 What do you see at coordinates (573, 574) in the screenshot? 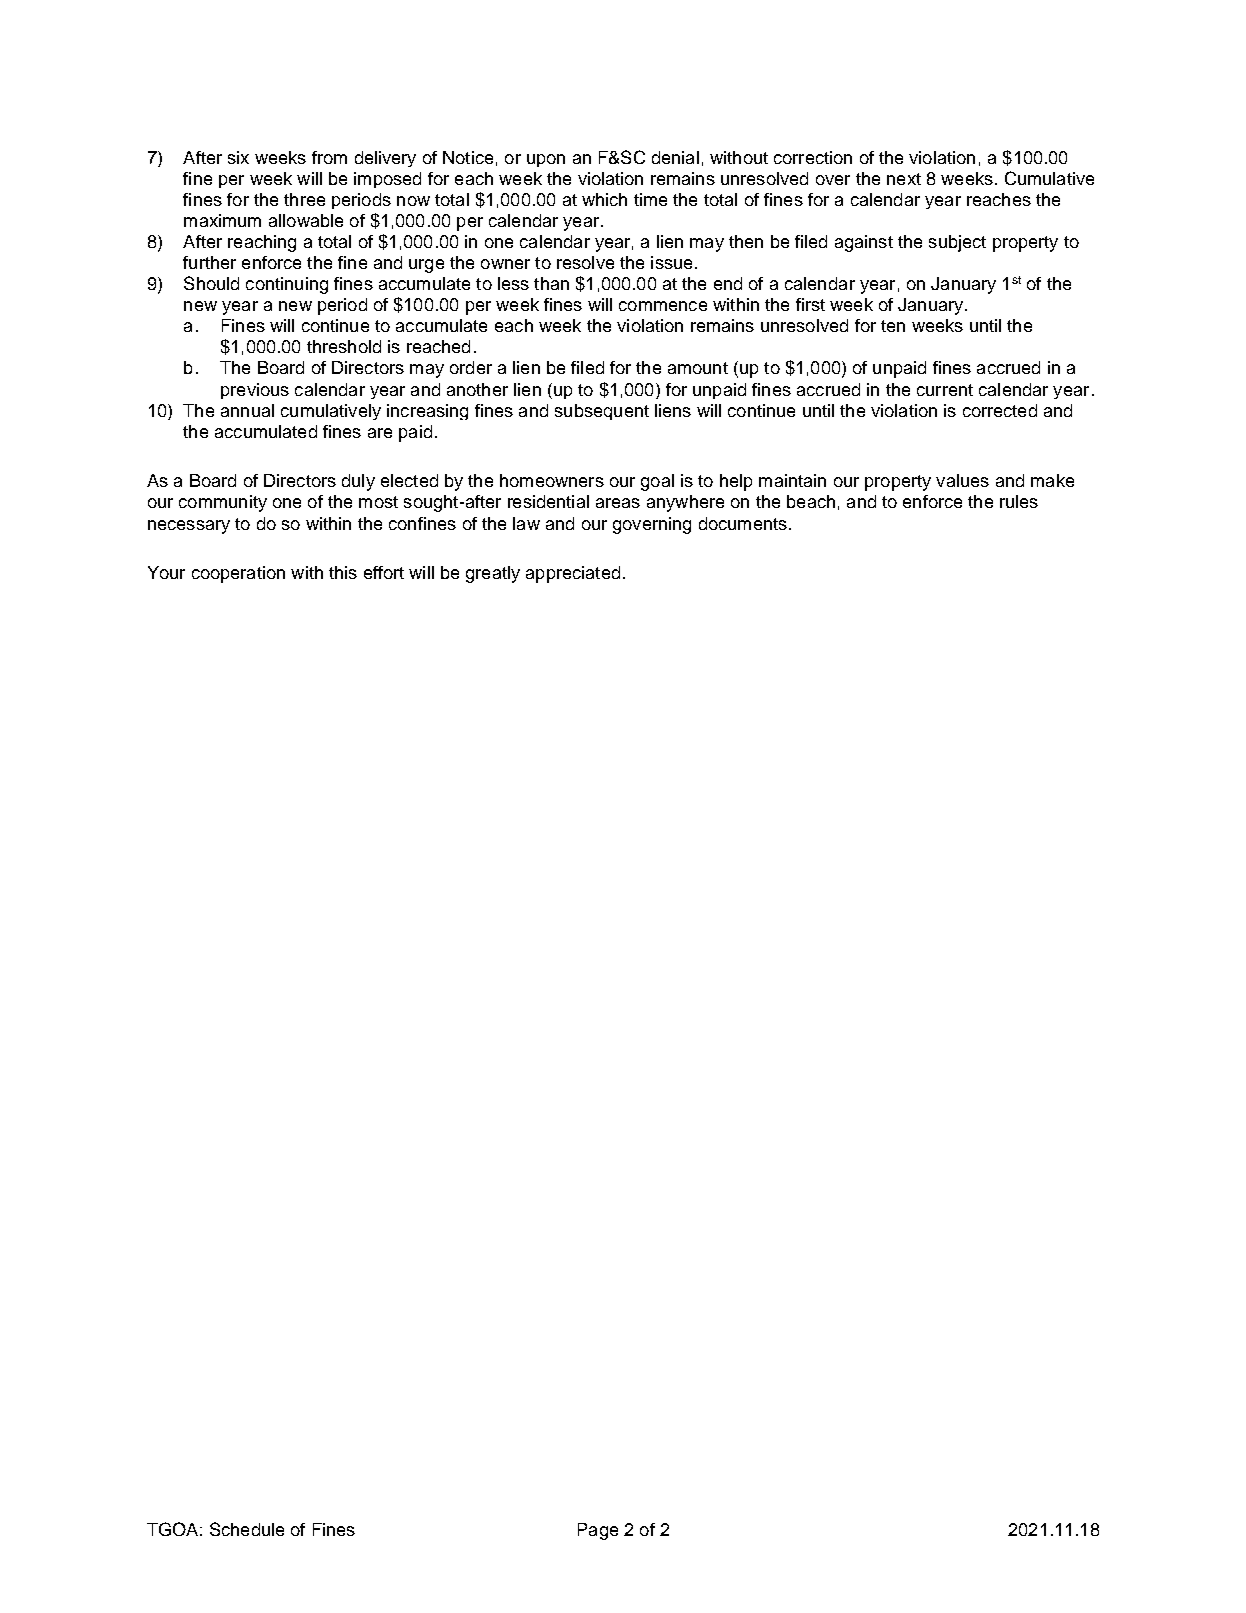
I see `appreciated` at bounding box center [573, 574].
